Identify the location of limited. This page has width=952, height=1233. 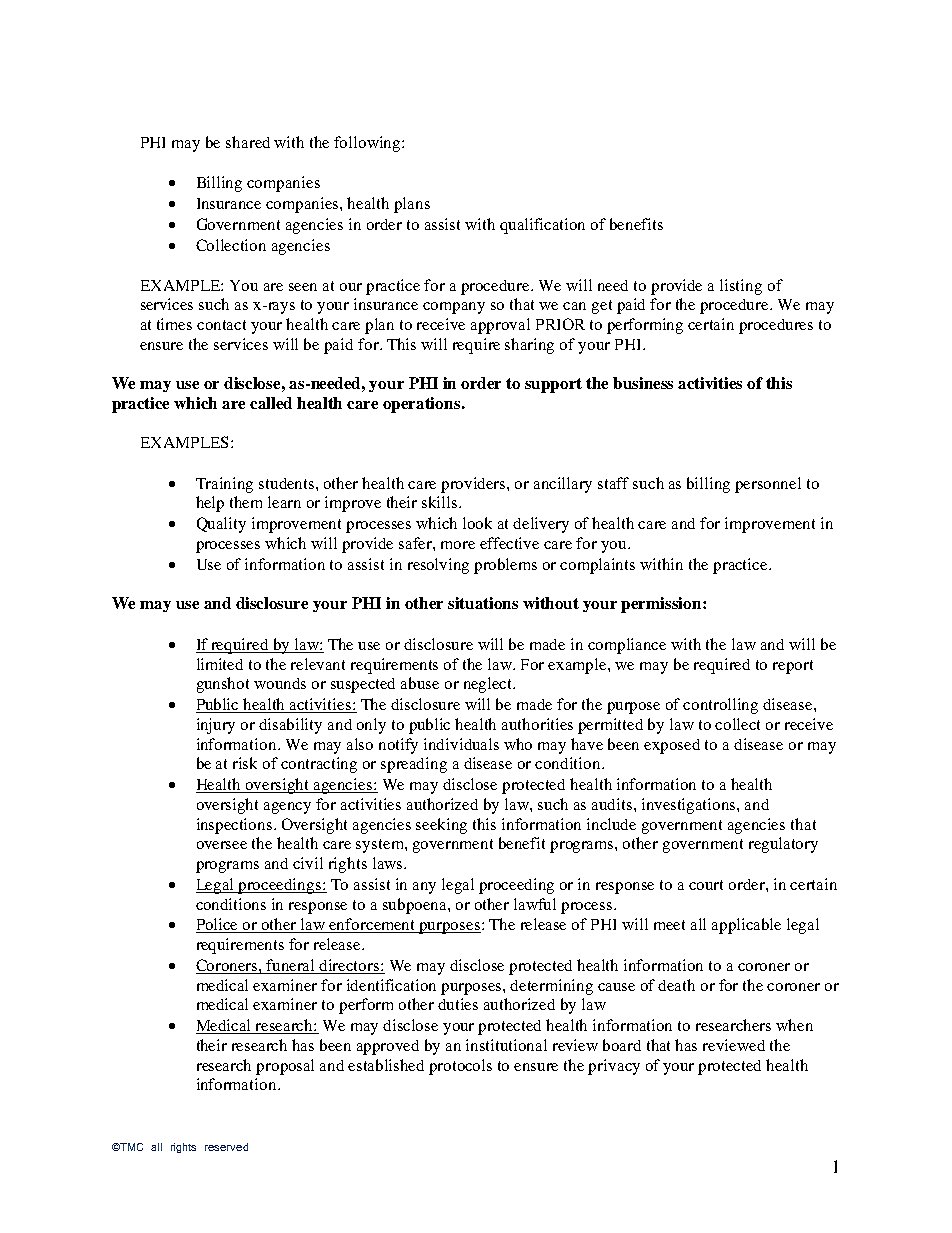
(220, 664).
